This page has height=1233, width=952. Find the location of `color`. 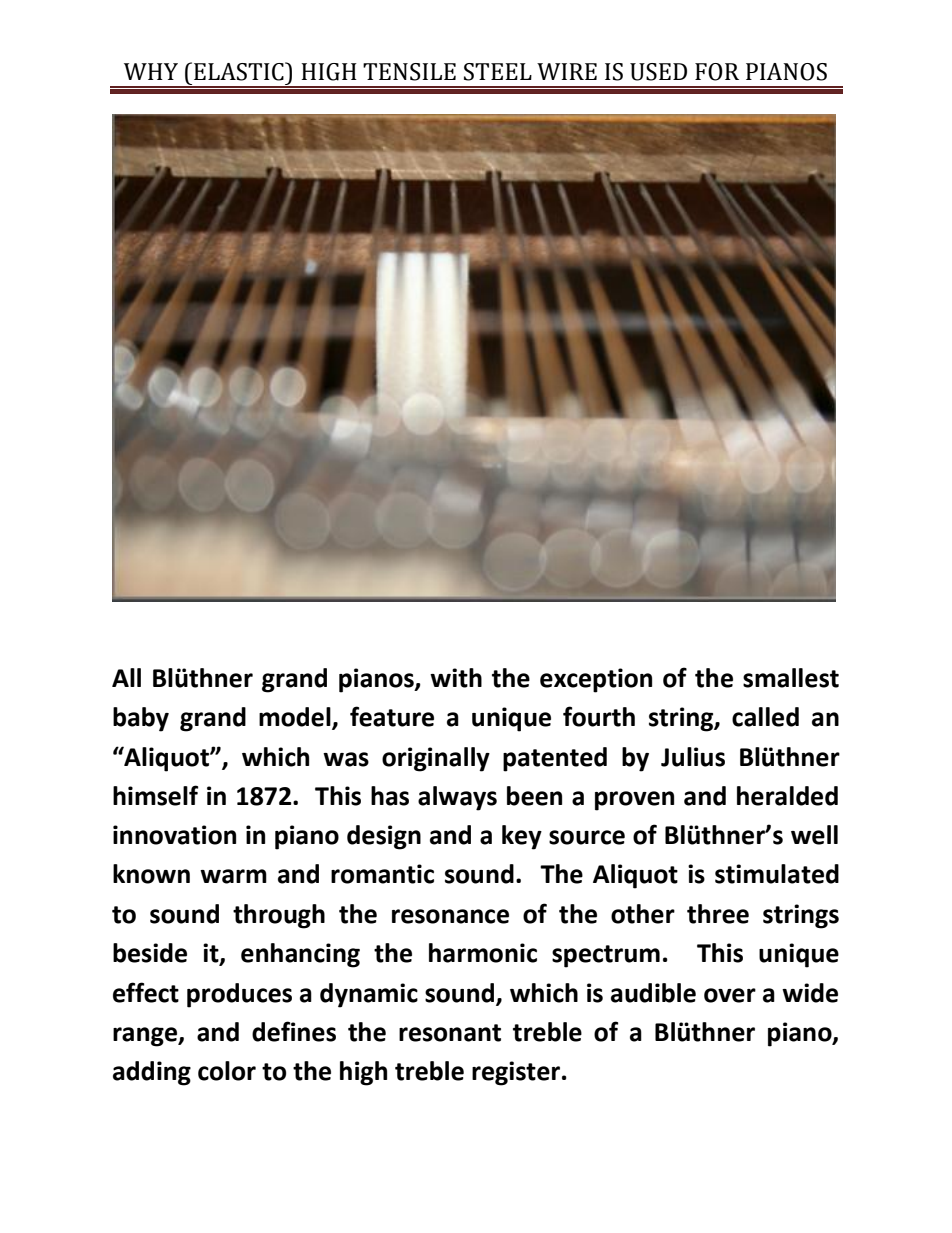

color is located at coordinates (227, 1071).
